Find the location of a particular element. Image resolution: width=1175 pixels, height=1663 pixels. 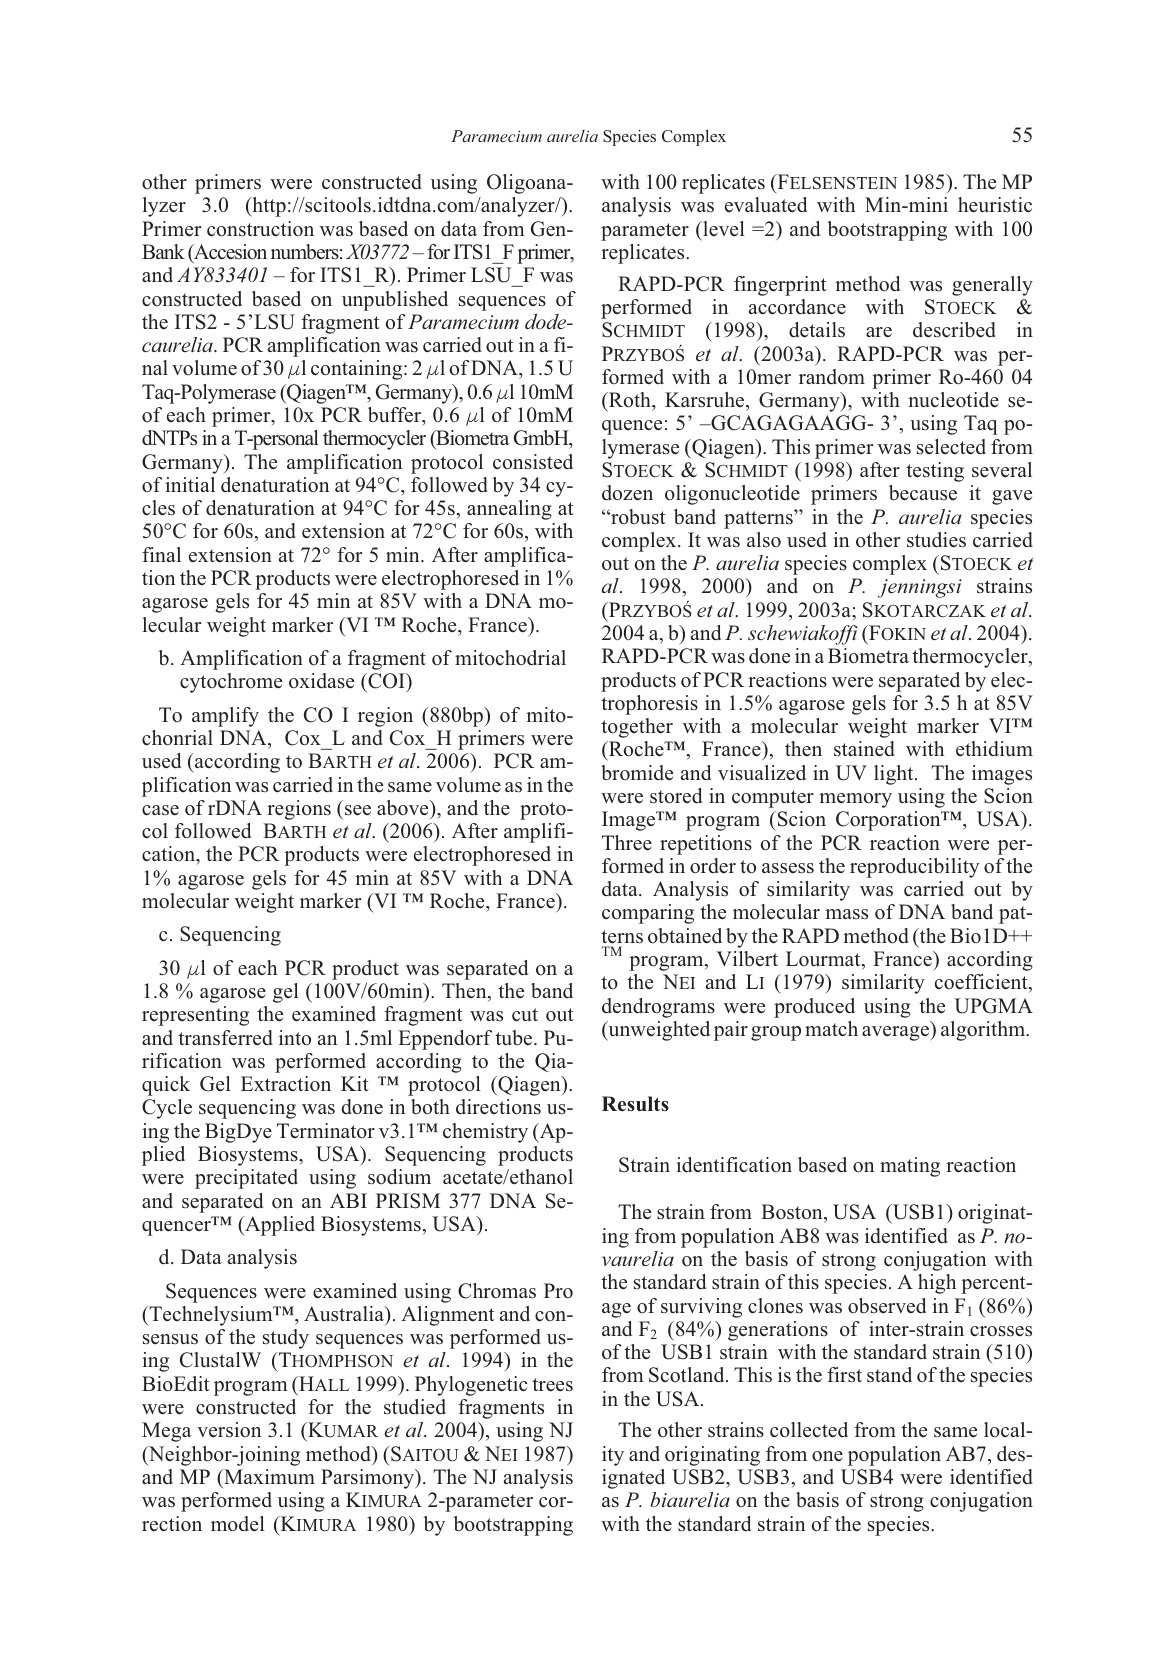

see is located at coordinates (358, 810).
